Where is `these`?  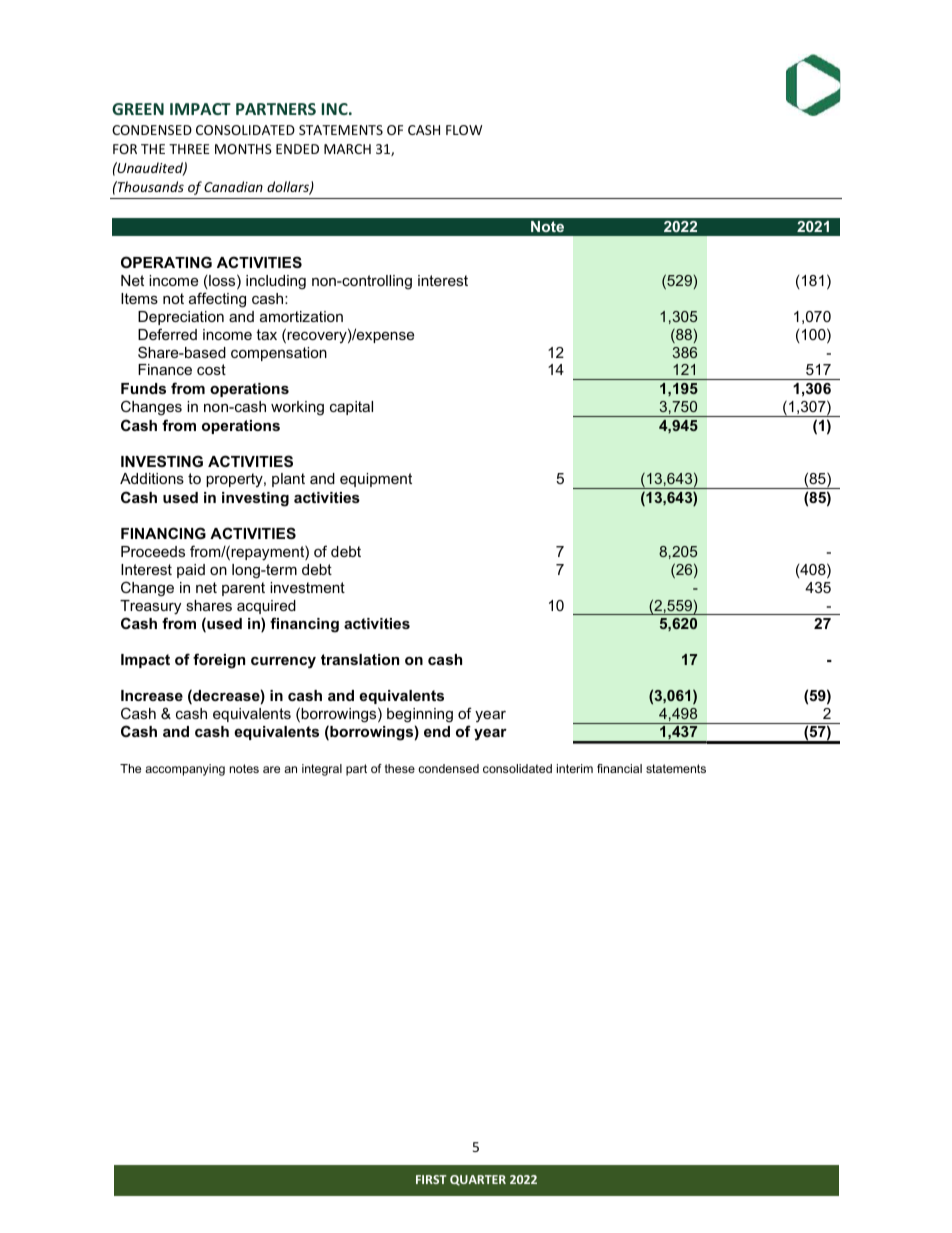
these is located at coordinates (400, 768).
